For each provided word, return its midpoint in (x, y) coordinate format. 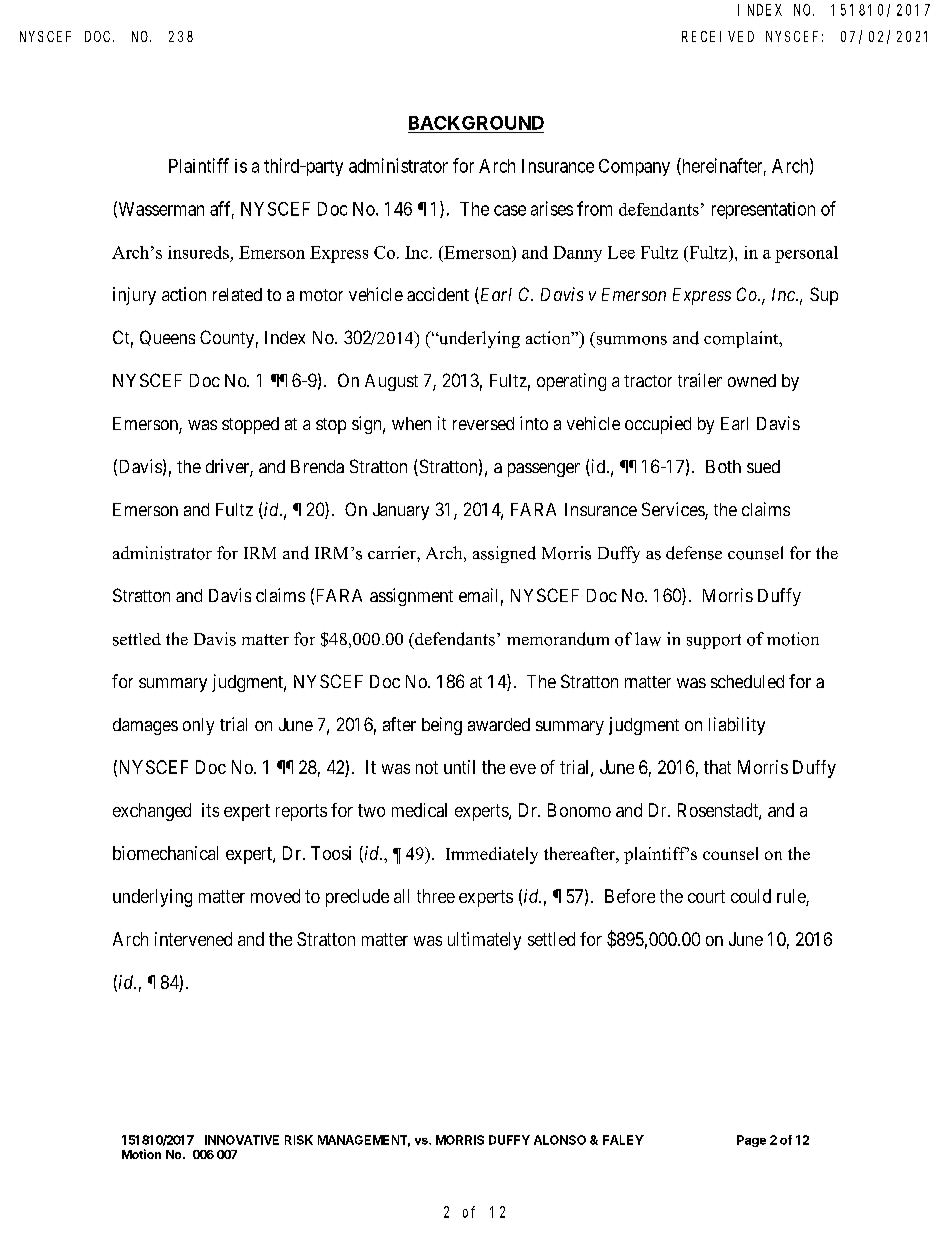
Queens (167, 338)
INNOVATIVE (242, 1140)
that (717, 767)
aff (222, 209)
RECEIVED (718, 36)
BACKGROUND (476, 123)
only (198, 726)
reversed (483, 423)
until (459, 767)
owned (752, 380)
